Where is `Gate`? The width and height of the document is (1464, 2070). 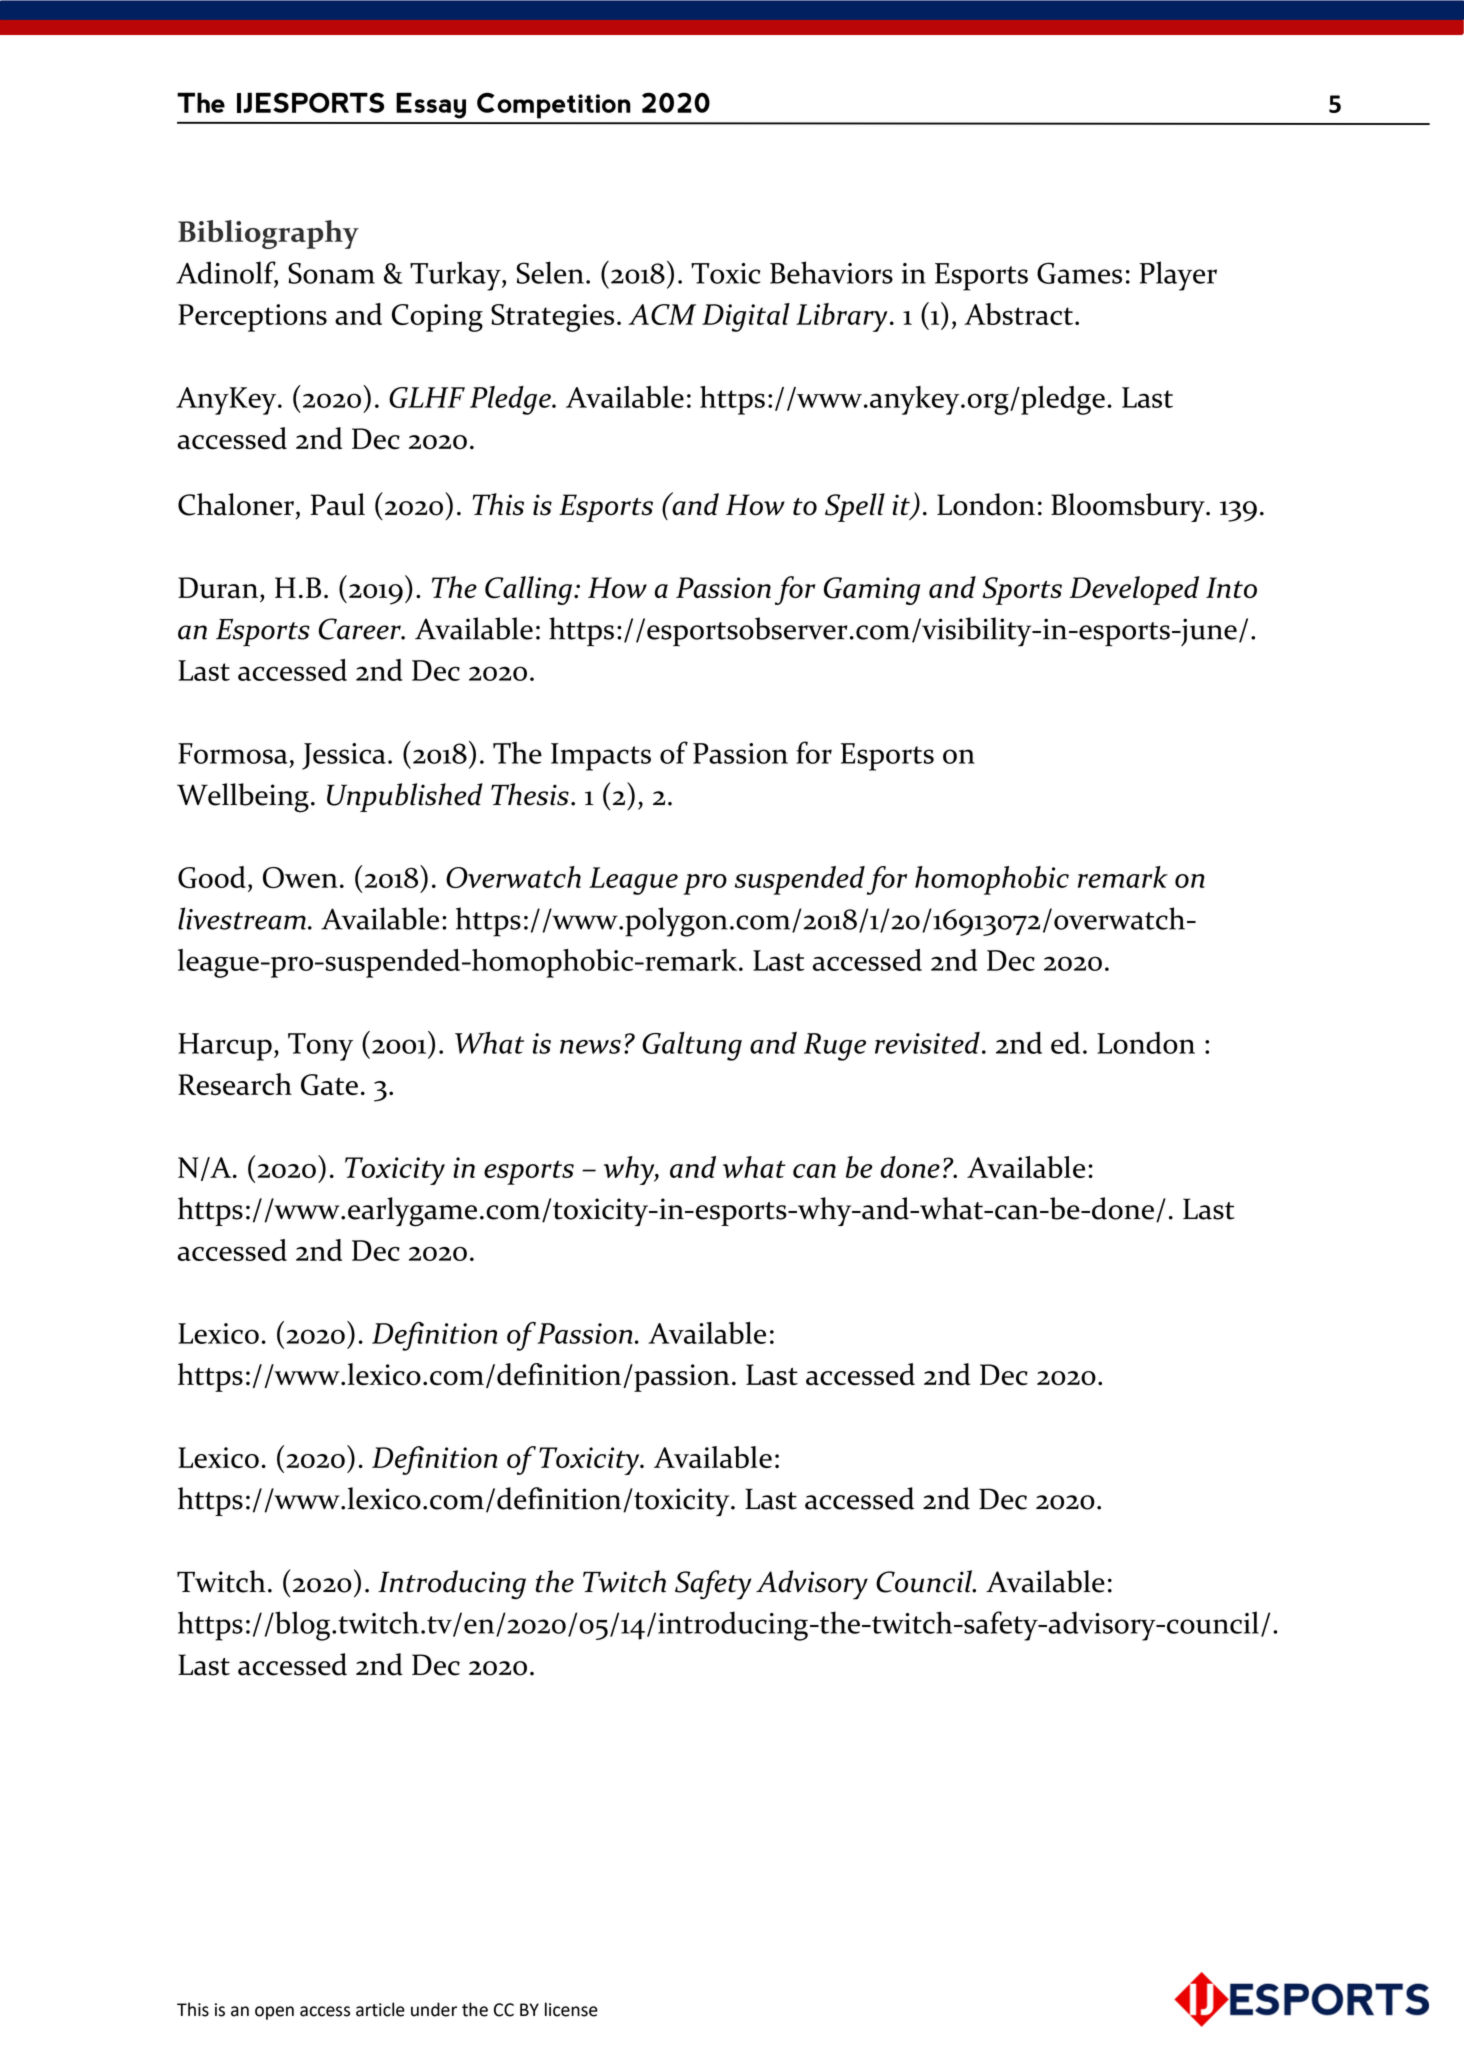
Gate is located at coordinates (329, 1085).
